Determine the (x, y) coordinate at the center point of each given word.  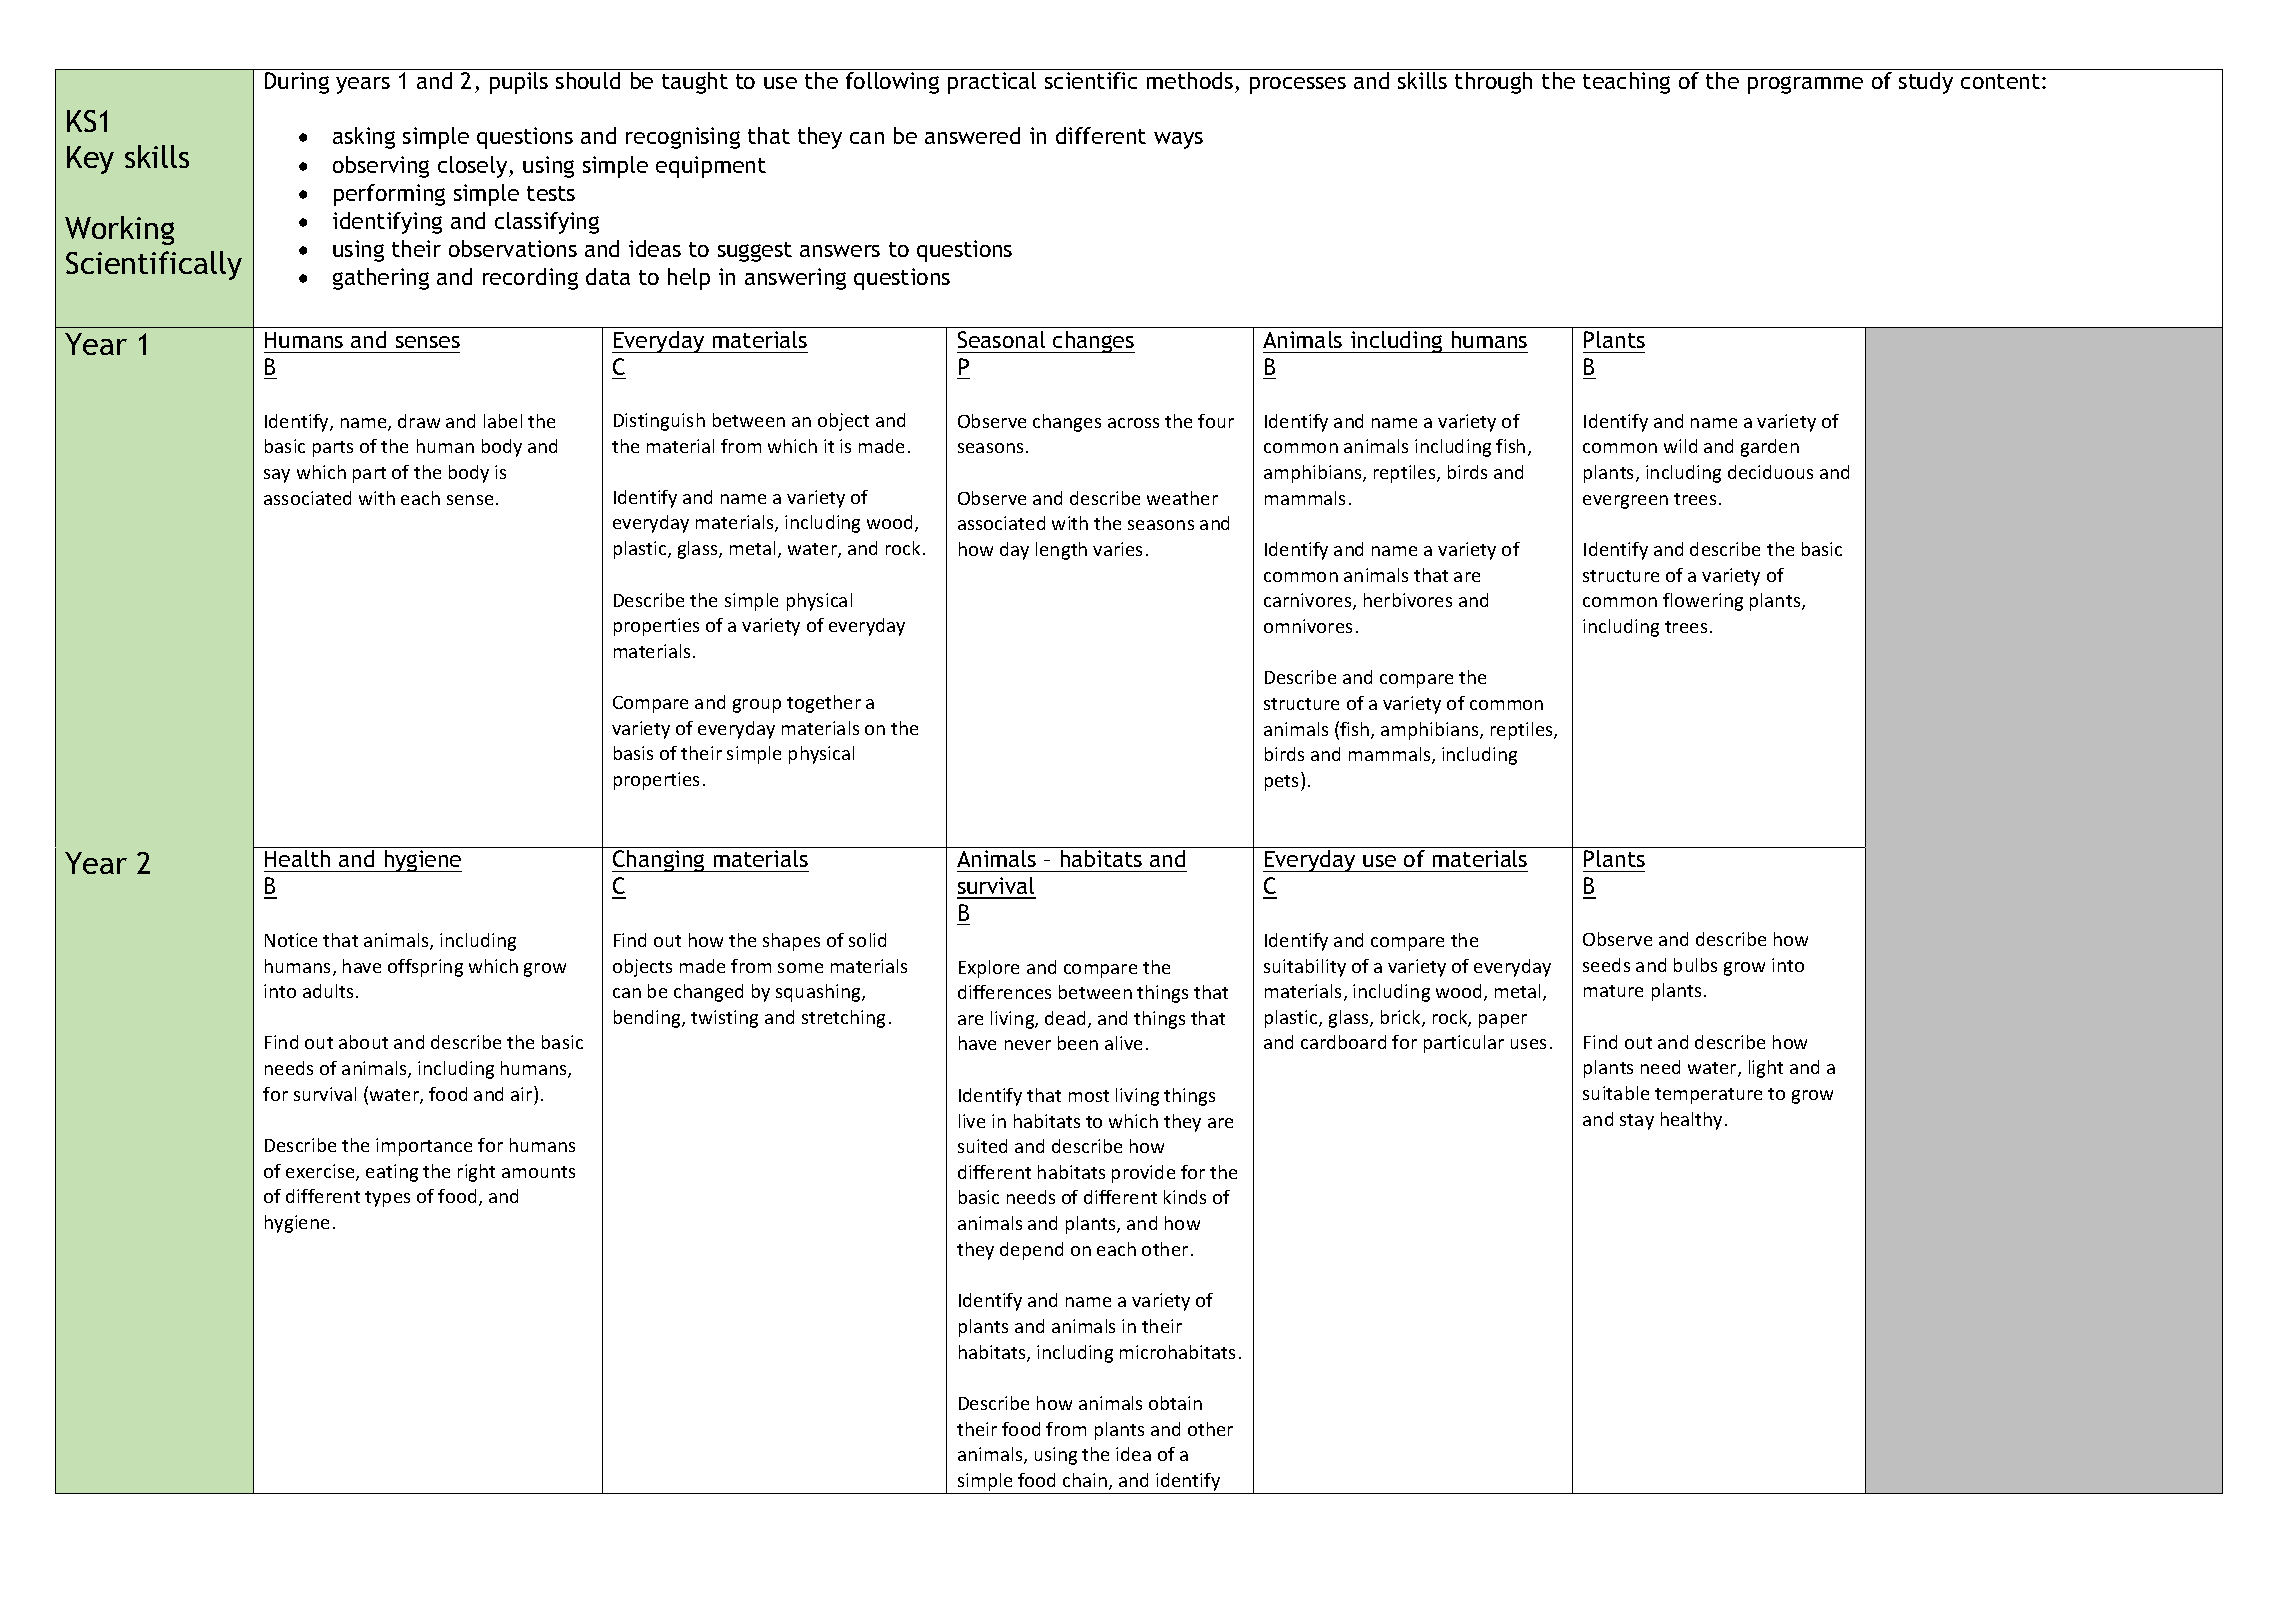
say (277, 476)
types (387, 1199)
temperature (1708, 1096)
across (1133, 423)
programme (1805, 85)
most (1089, 1096)
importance (424, 1147)
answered (972, 135)
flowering (1703, 602)
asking (364, 138)
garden (1770, 448)
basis (633, 753)
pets (1283, 783)
